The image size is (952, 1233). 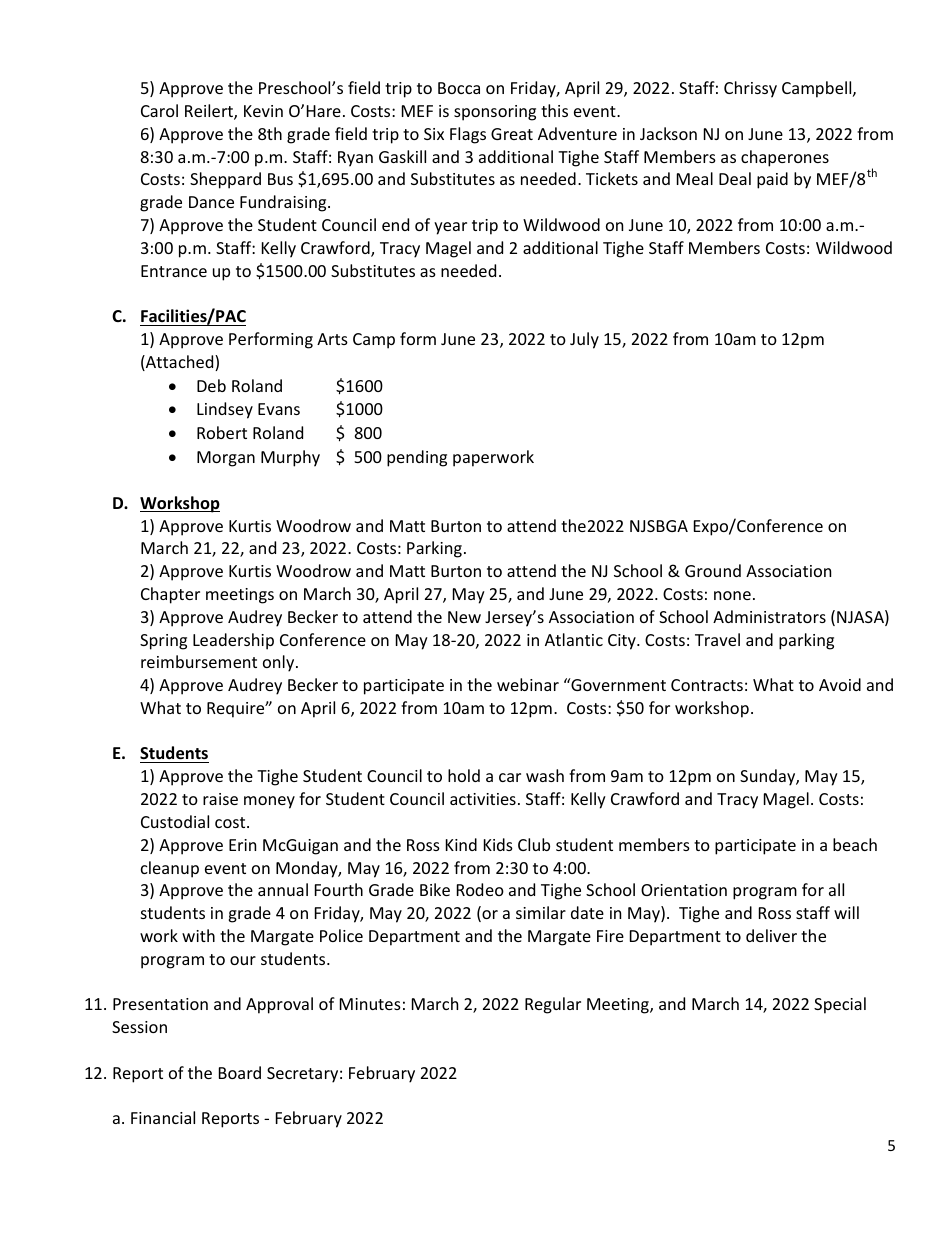 What do you see at coordinates (584, 340) in the document?
I see `July` at bounding box center [584, 340].
